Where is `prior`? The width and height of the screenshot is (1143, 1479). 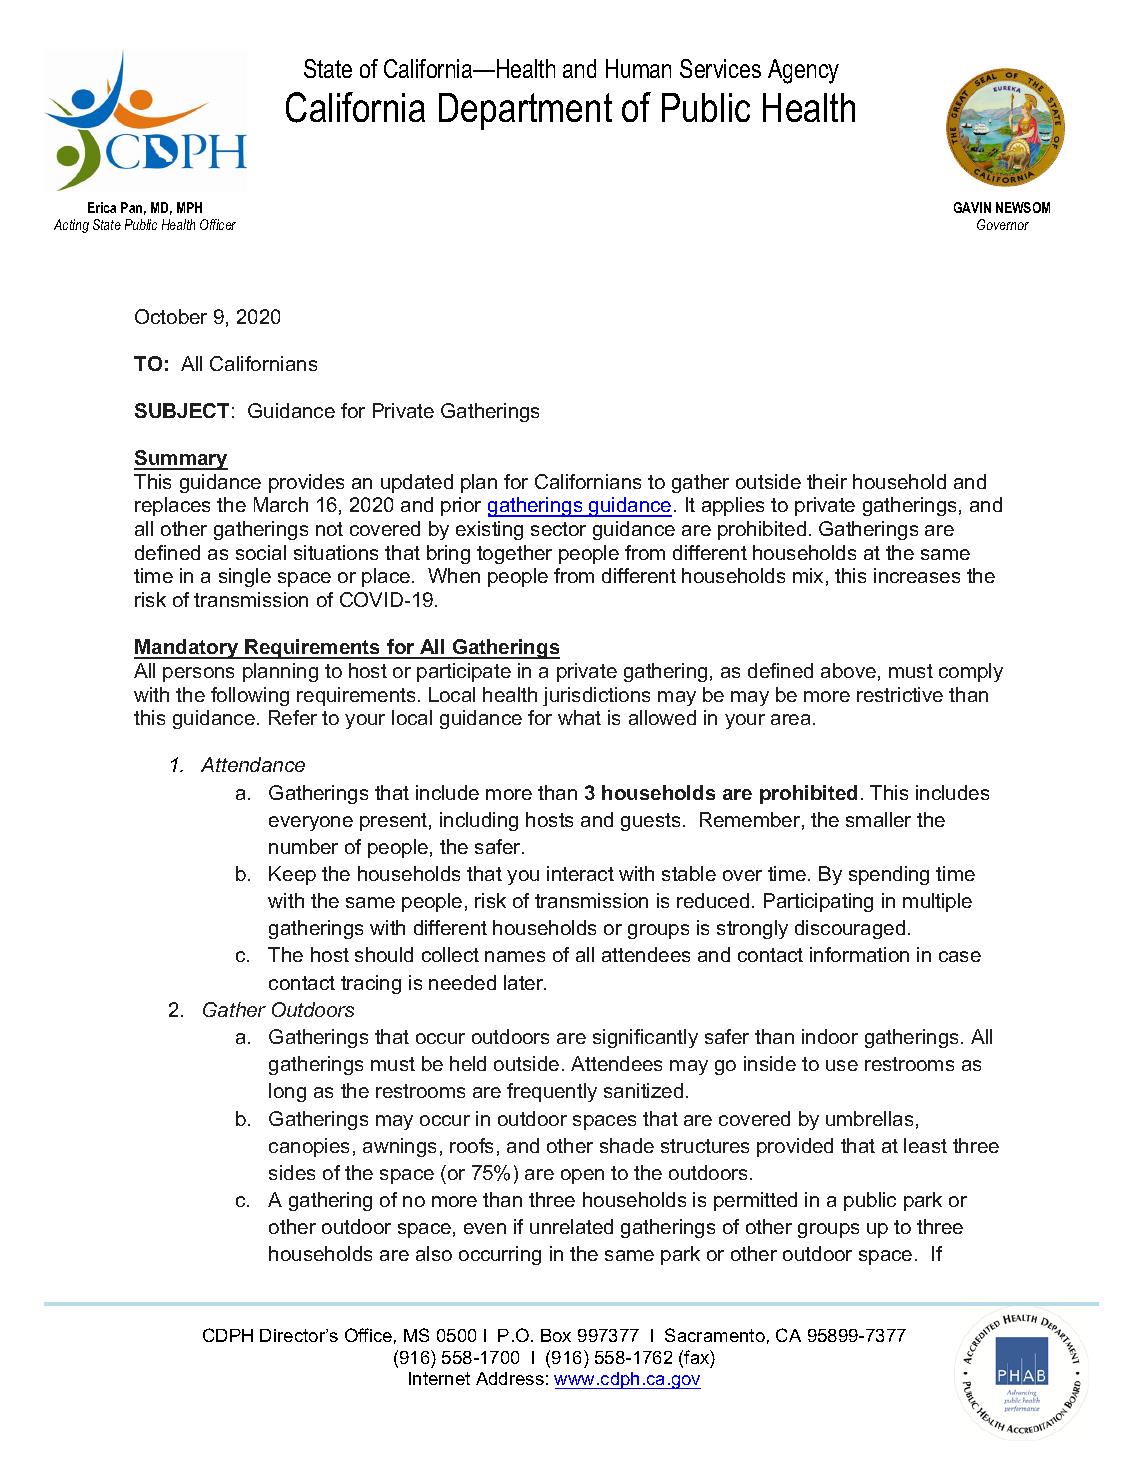 prior is located at coordinates (461, 506).
